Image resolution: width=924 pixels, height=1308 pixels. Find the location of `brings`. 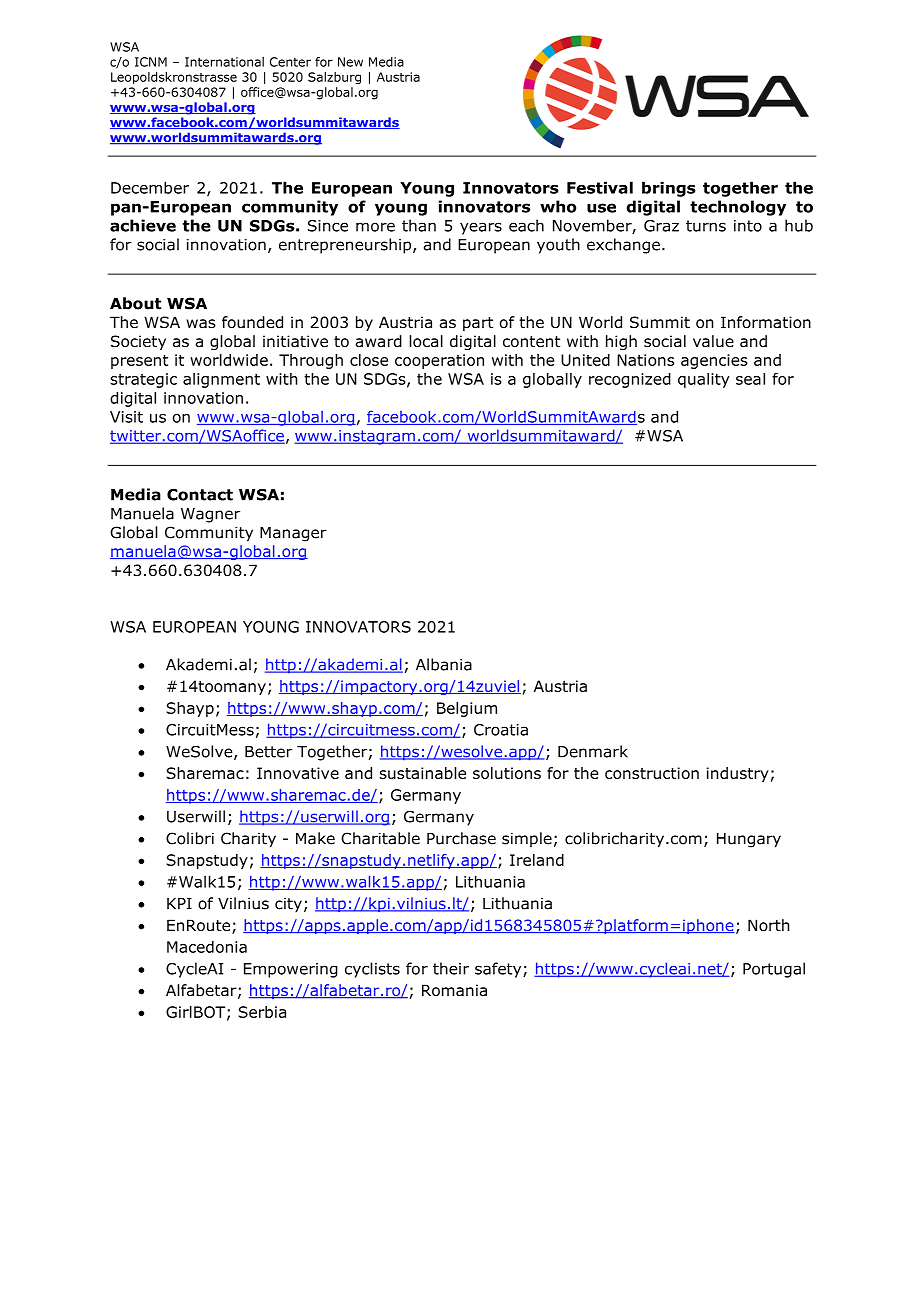

brings is located at coordinates (669, 189).
